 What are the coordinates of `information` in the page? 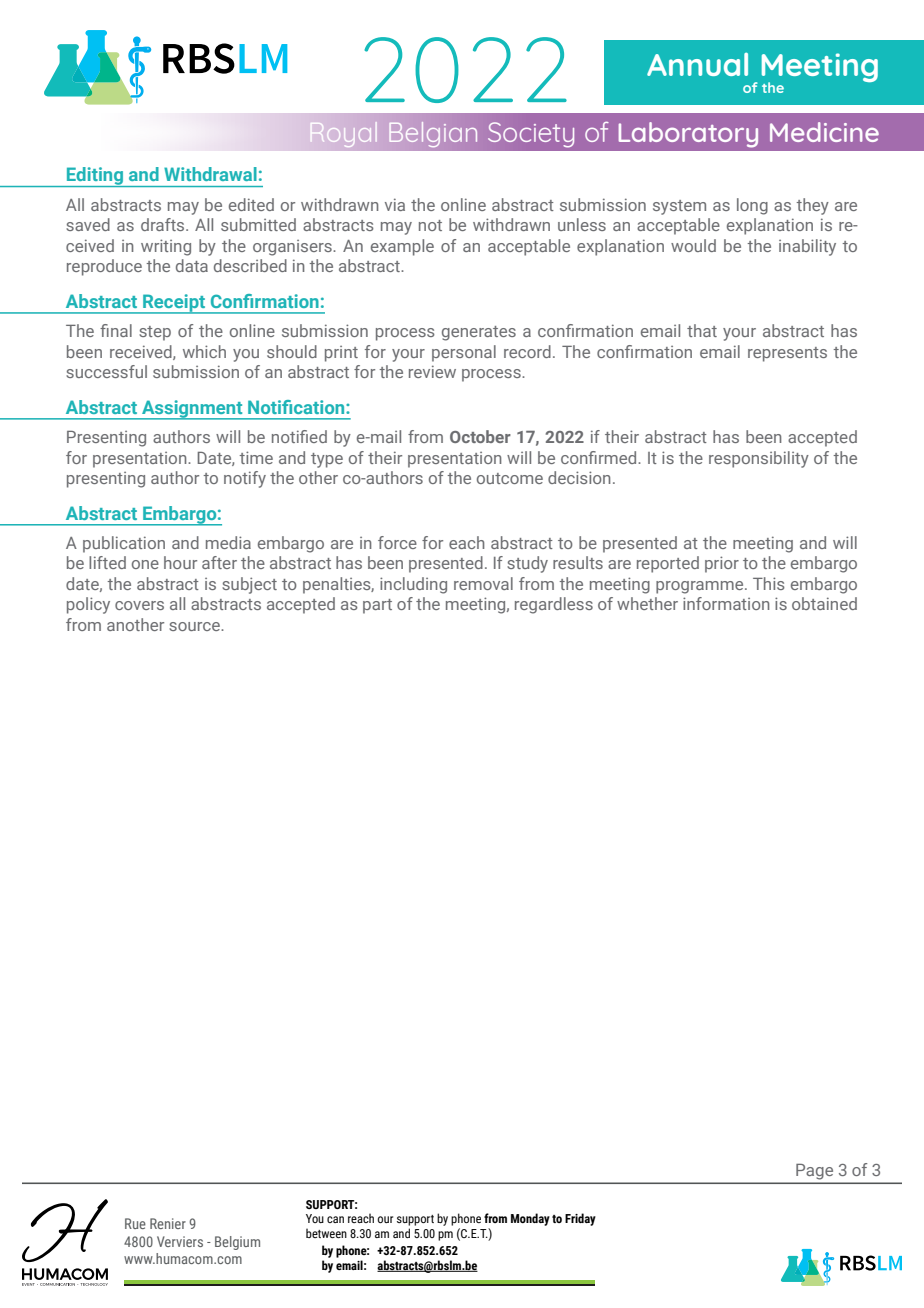 It's located at (726, 603).
